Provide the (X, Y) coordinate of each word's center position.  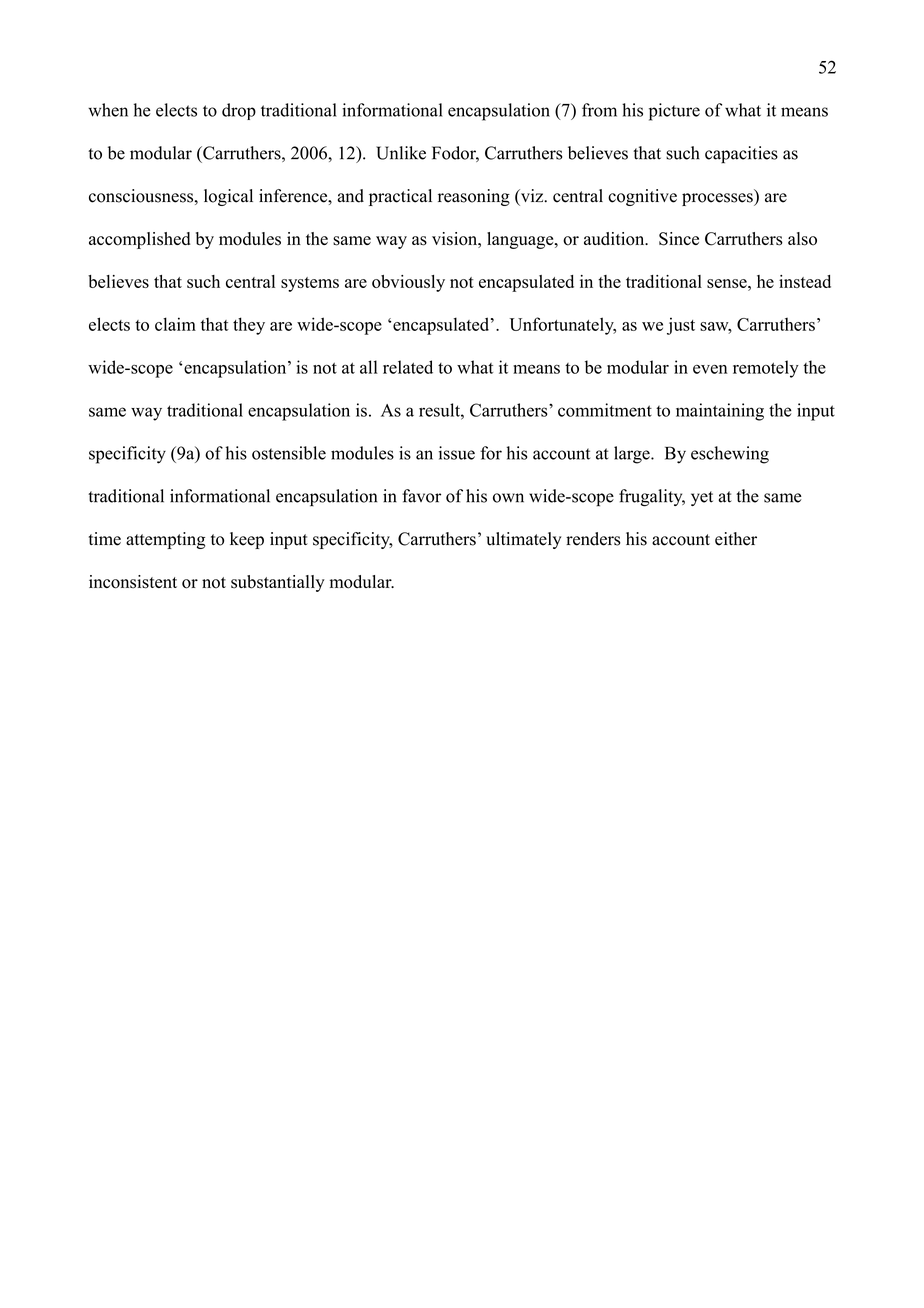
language (521, 240)
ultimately (523, 540)
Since (679, 239)
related (408, 367)
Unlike (401, 153)
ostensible (289, 453)
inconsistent (133, 582)
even (710, 369)
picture (674, 112)
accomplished (139, 240)
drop (239, 111)
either (736, 539)
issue (457, 453)
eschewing (730, 455)
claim (175, 324)
